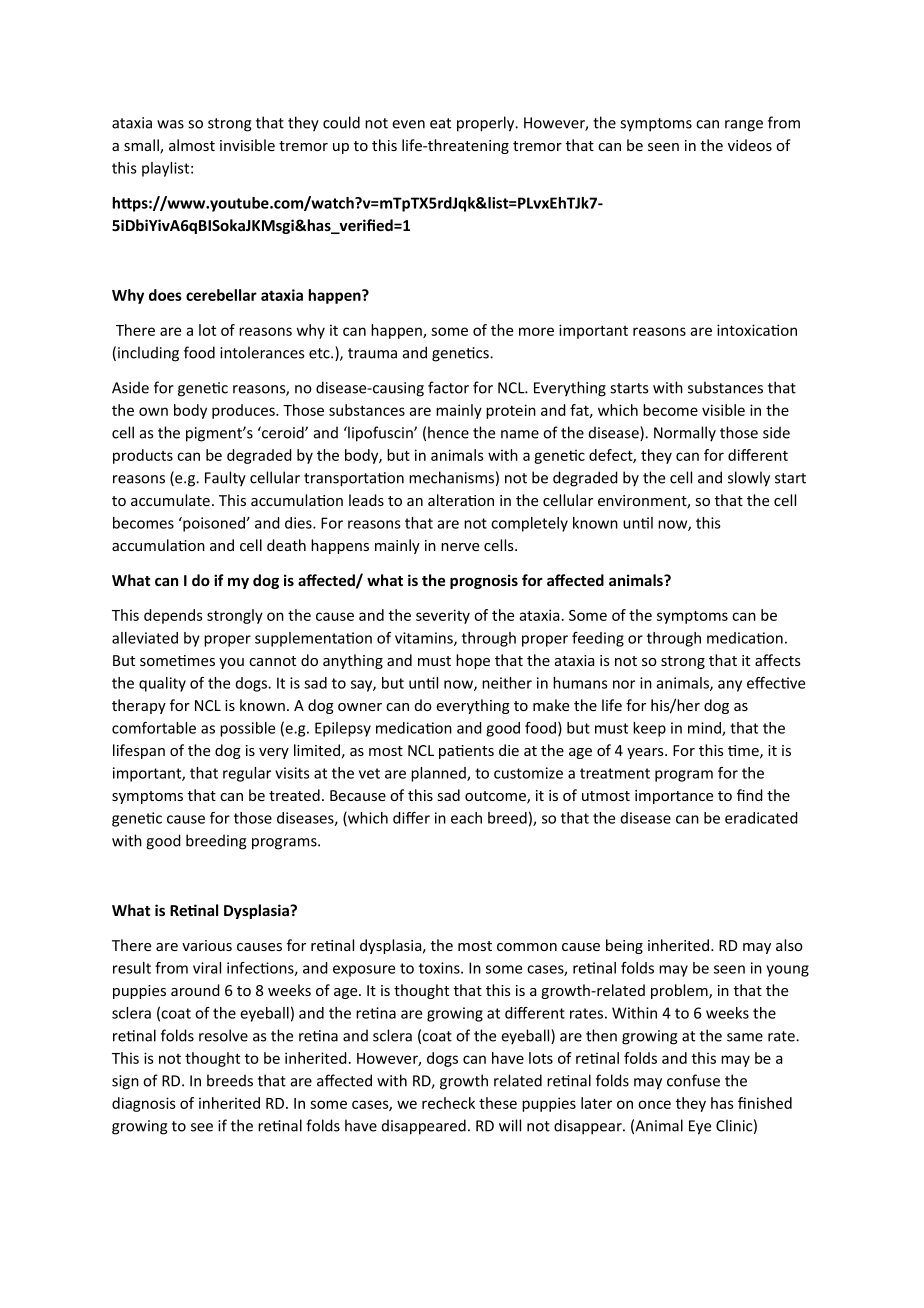 The width and height of the screenshot is (924, 1308). I want to click on possible, so click(247, 729).
